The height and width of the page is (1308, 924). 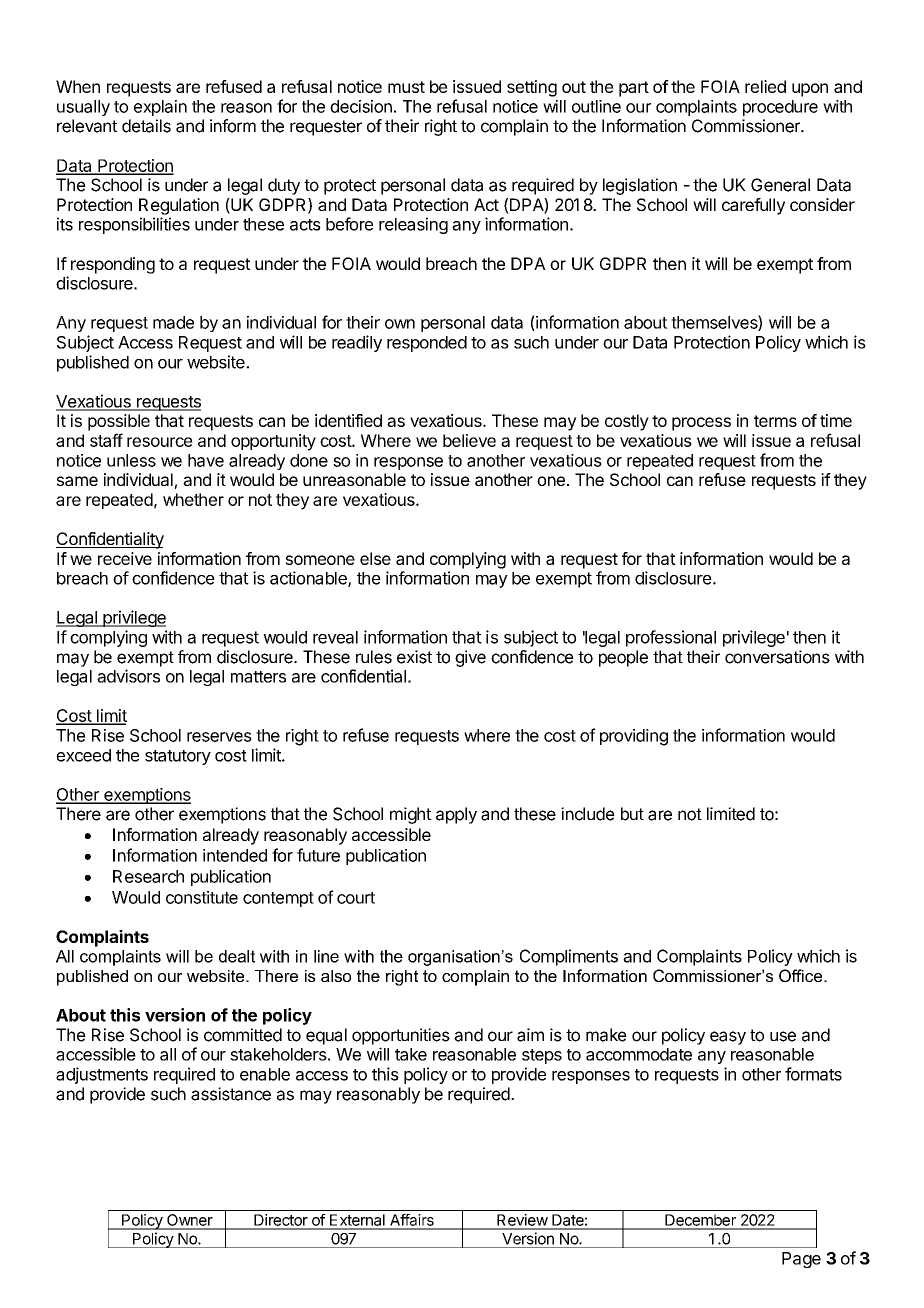 I want to click on assistance, so click(x=231, y=1094).
